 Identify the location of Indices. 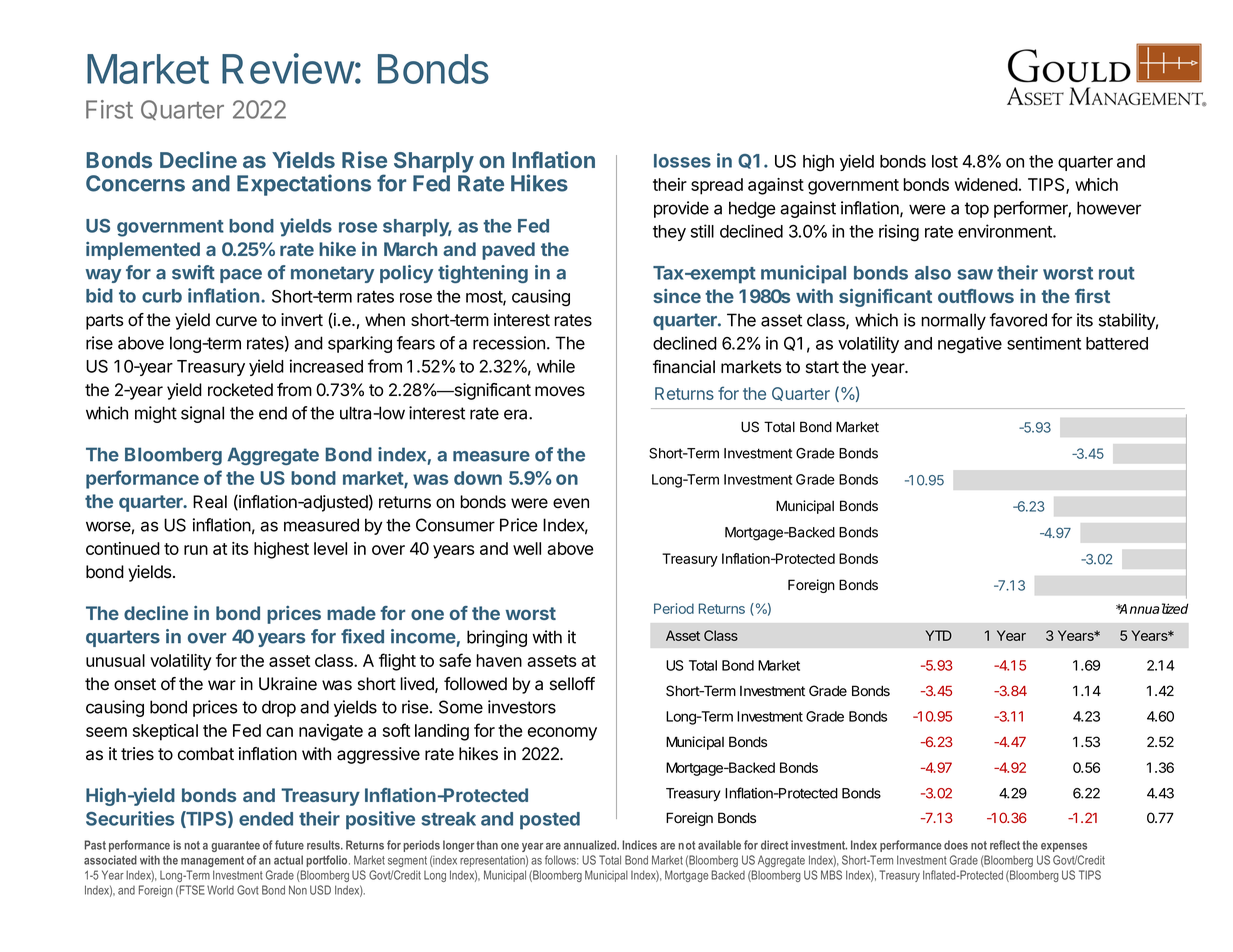
(639, 845).
